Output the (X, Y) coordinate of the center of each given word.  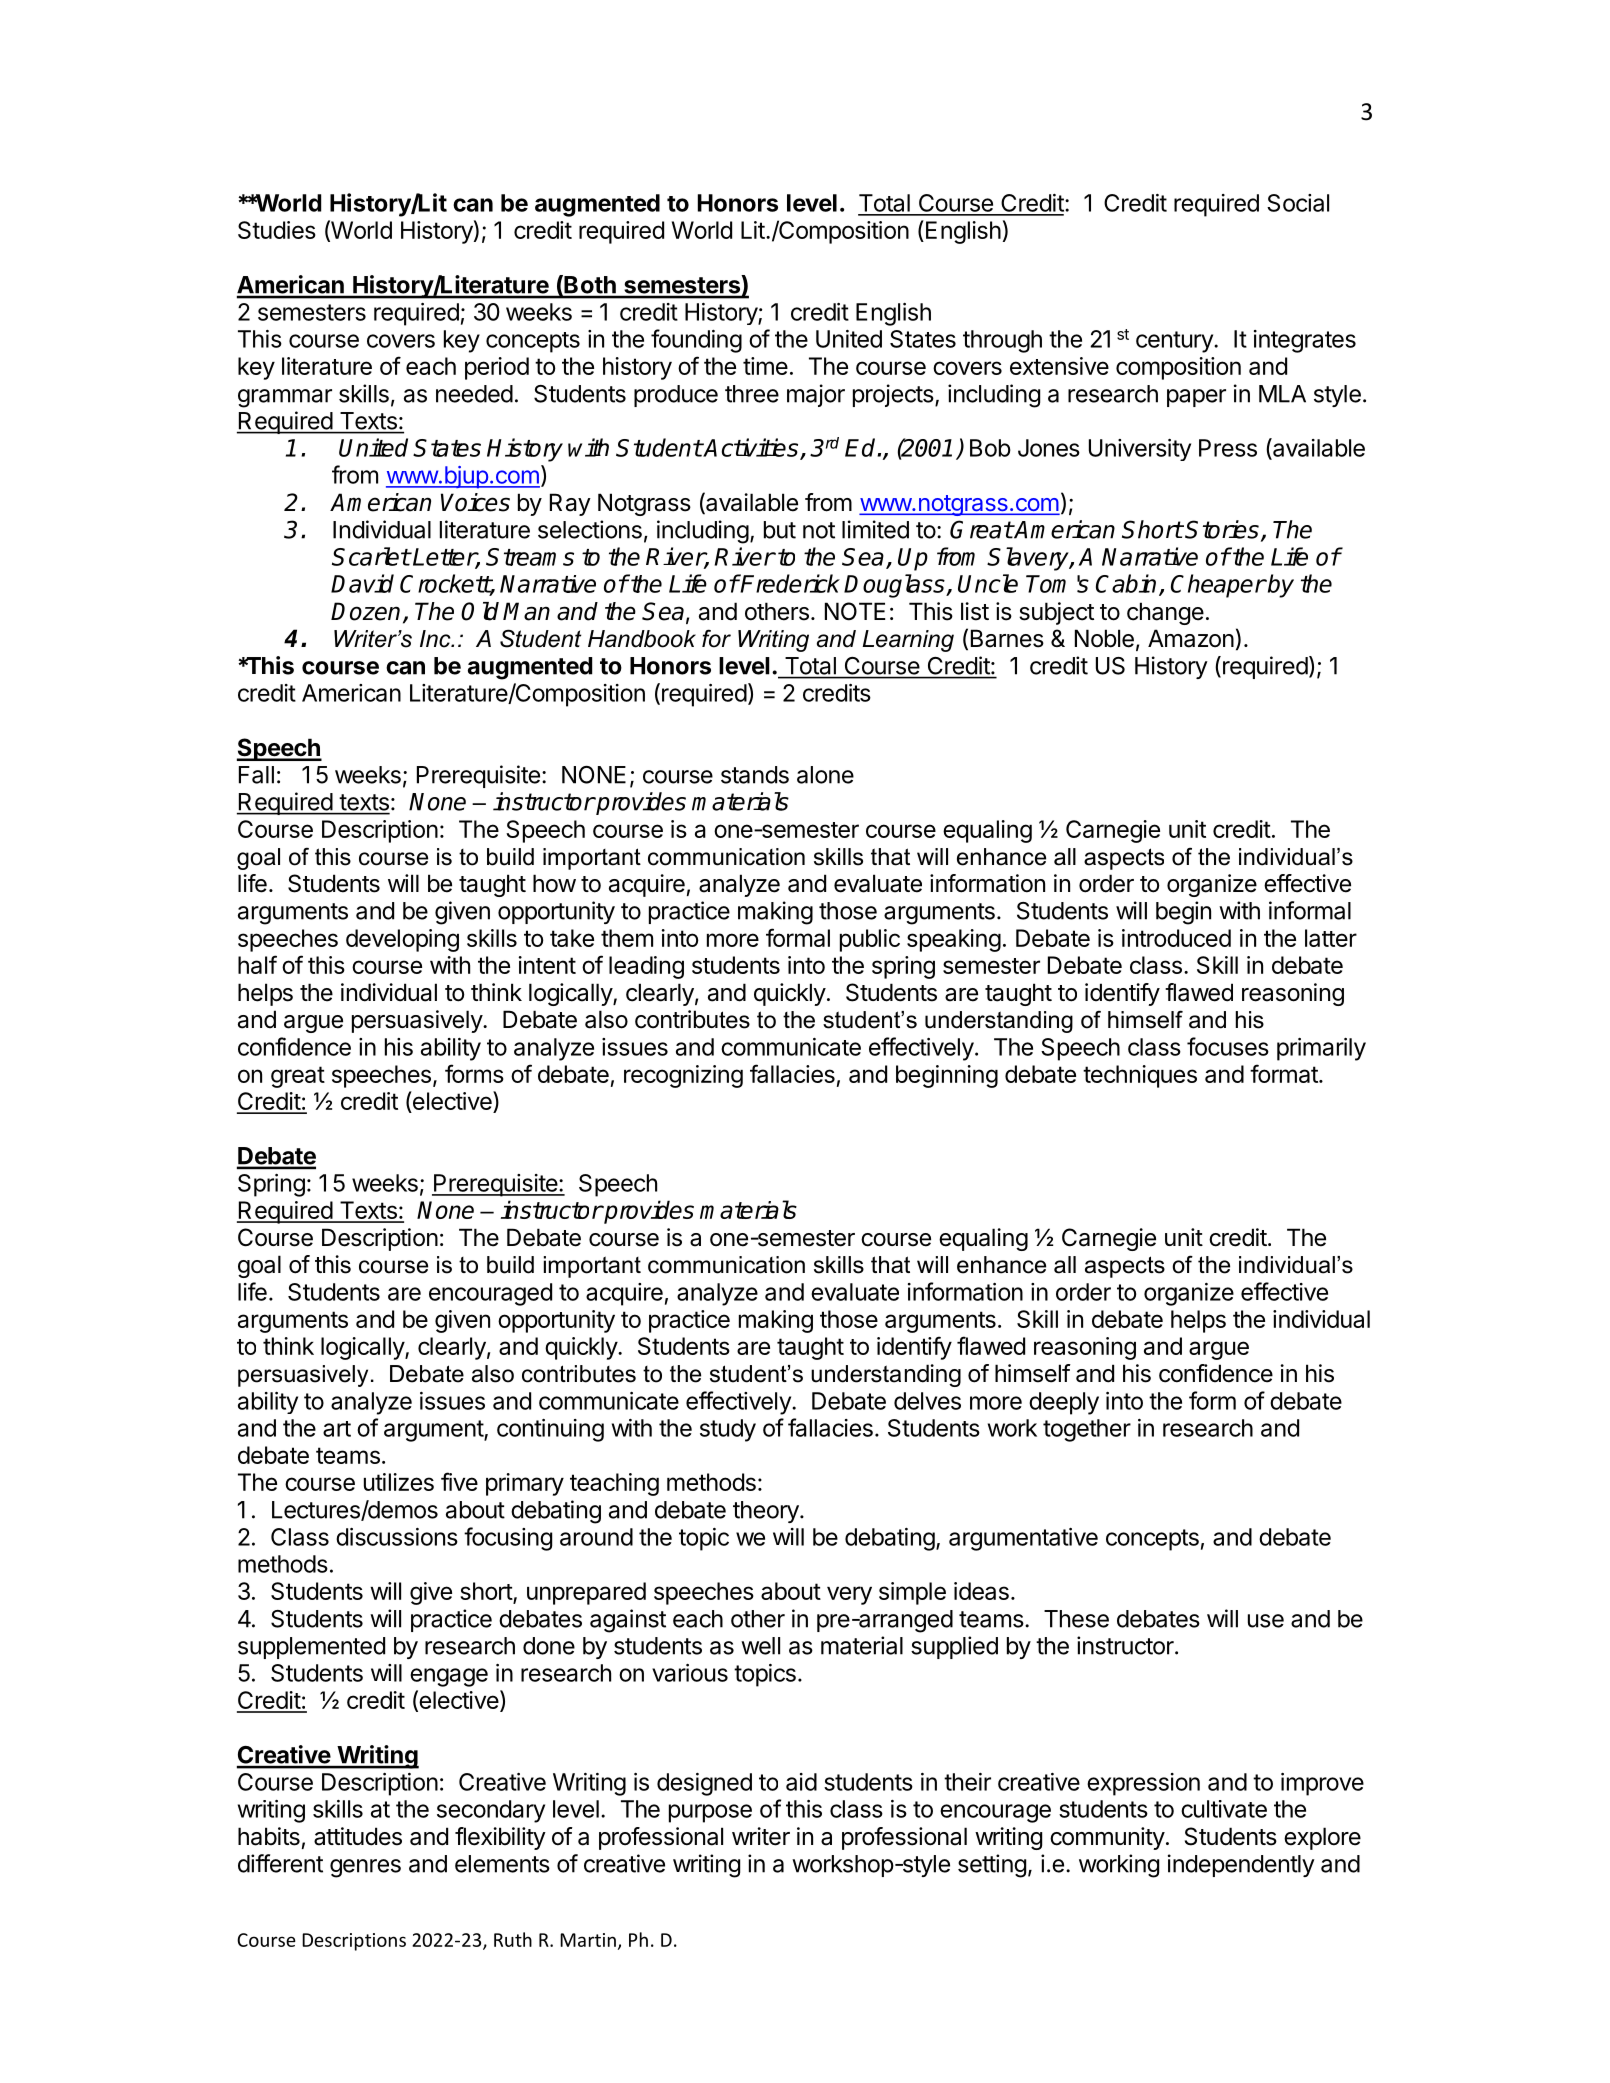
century (1175, 342)
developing (402, 940)
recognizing (683, 1076)
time (765, 366)
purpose (710, 1813)
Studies (277, 230)
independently (1241, 1865)
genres (365, 1868)
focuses (1228, 1046)
